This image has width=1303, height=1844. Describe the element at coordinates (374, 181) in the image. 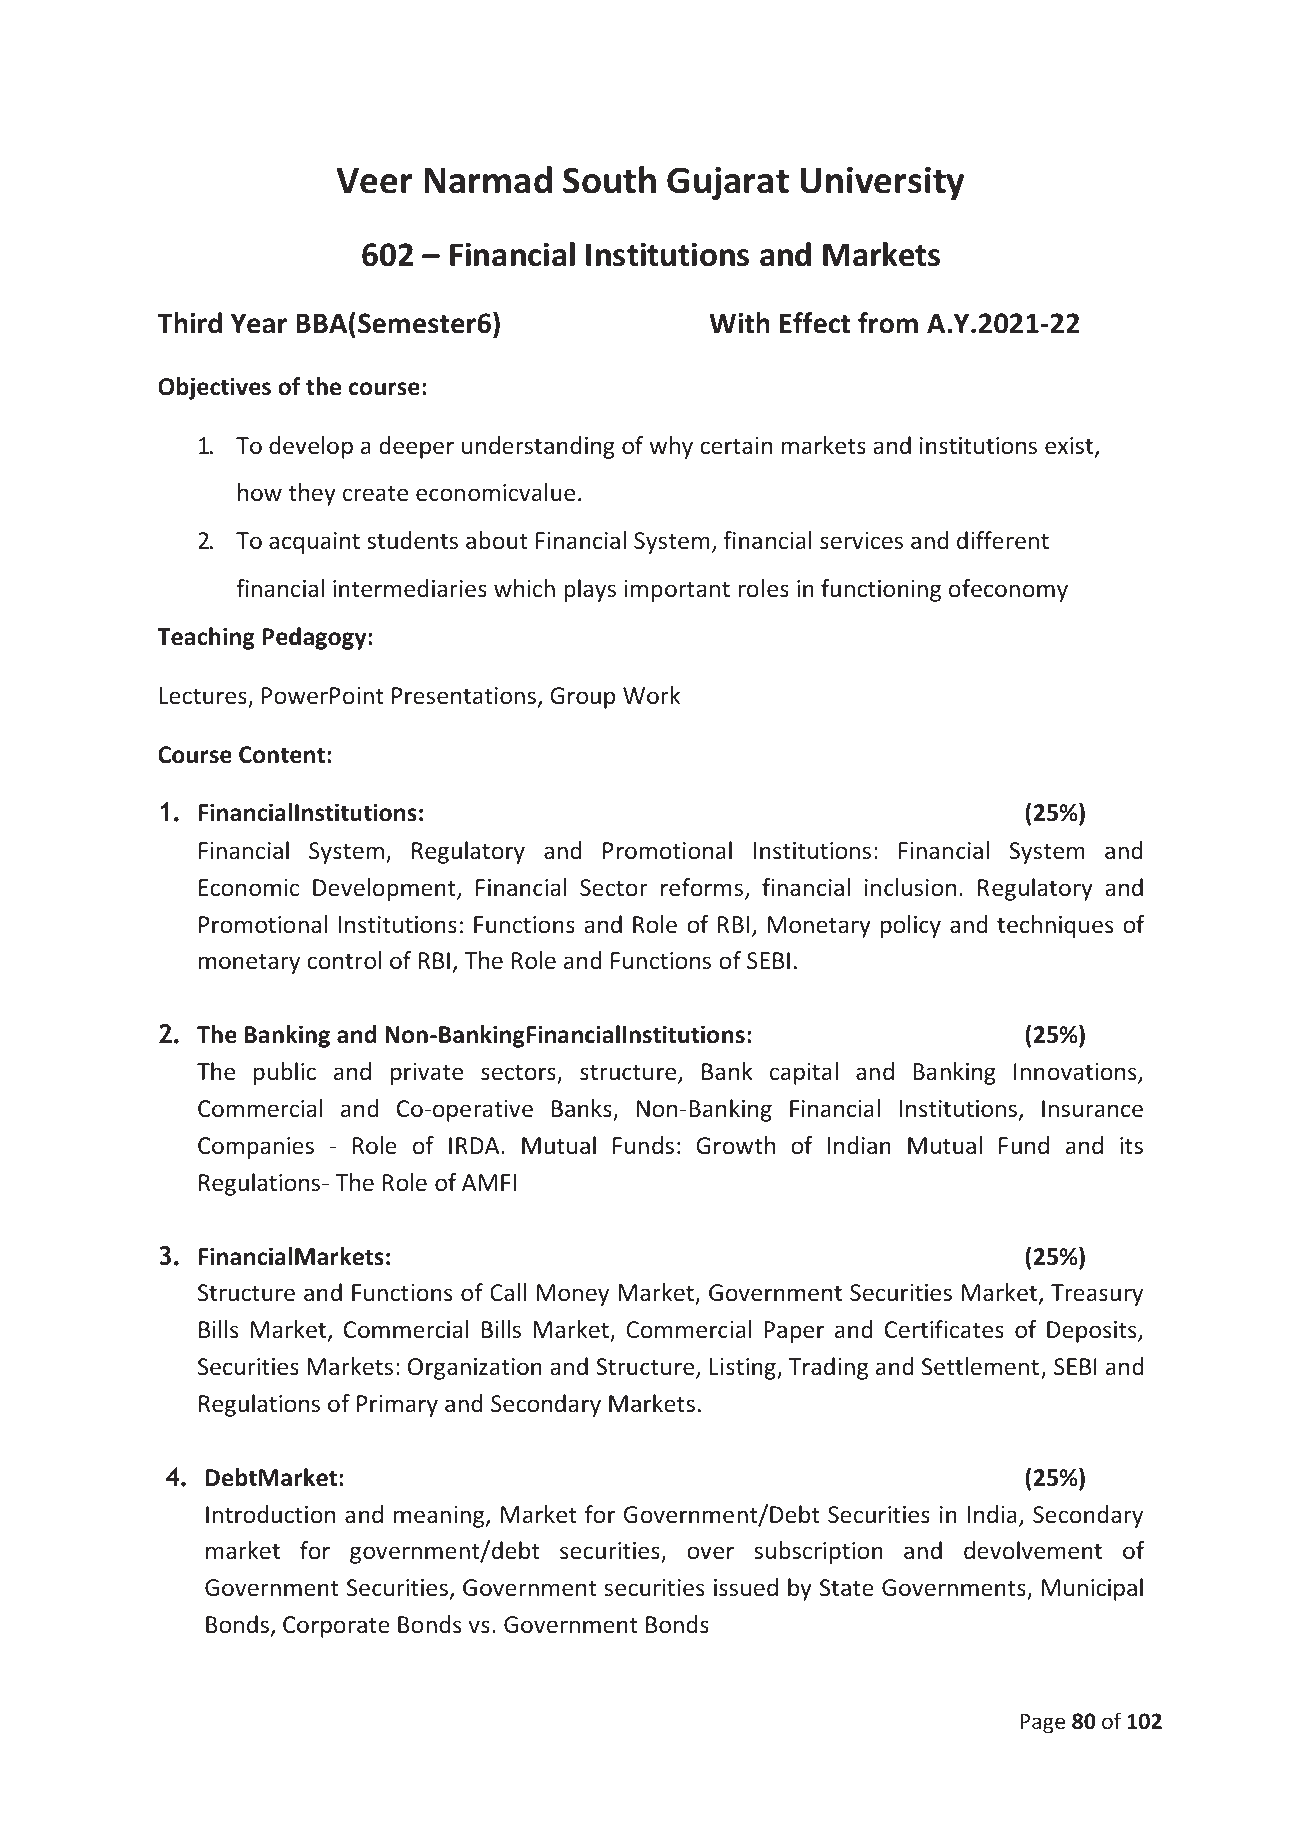

I see `Veer` at that location.
